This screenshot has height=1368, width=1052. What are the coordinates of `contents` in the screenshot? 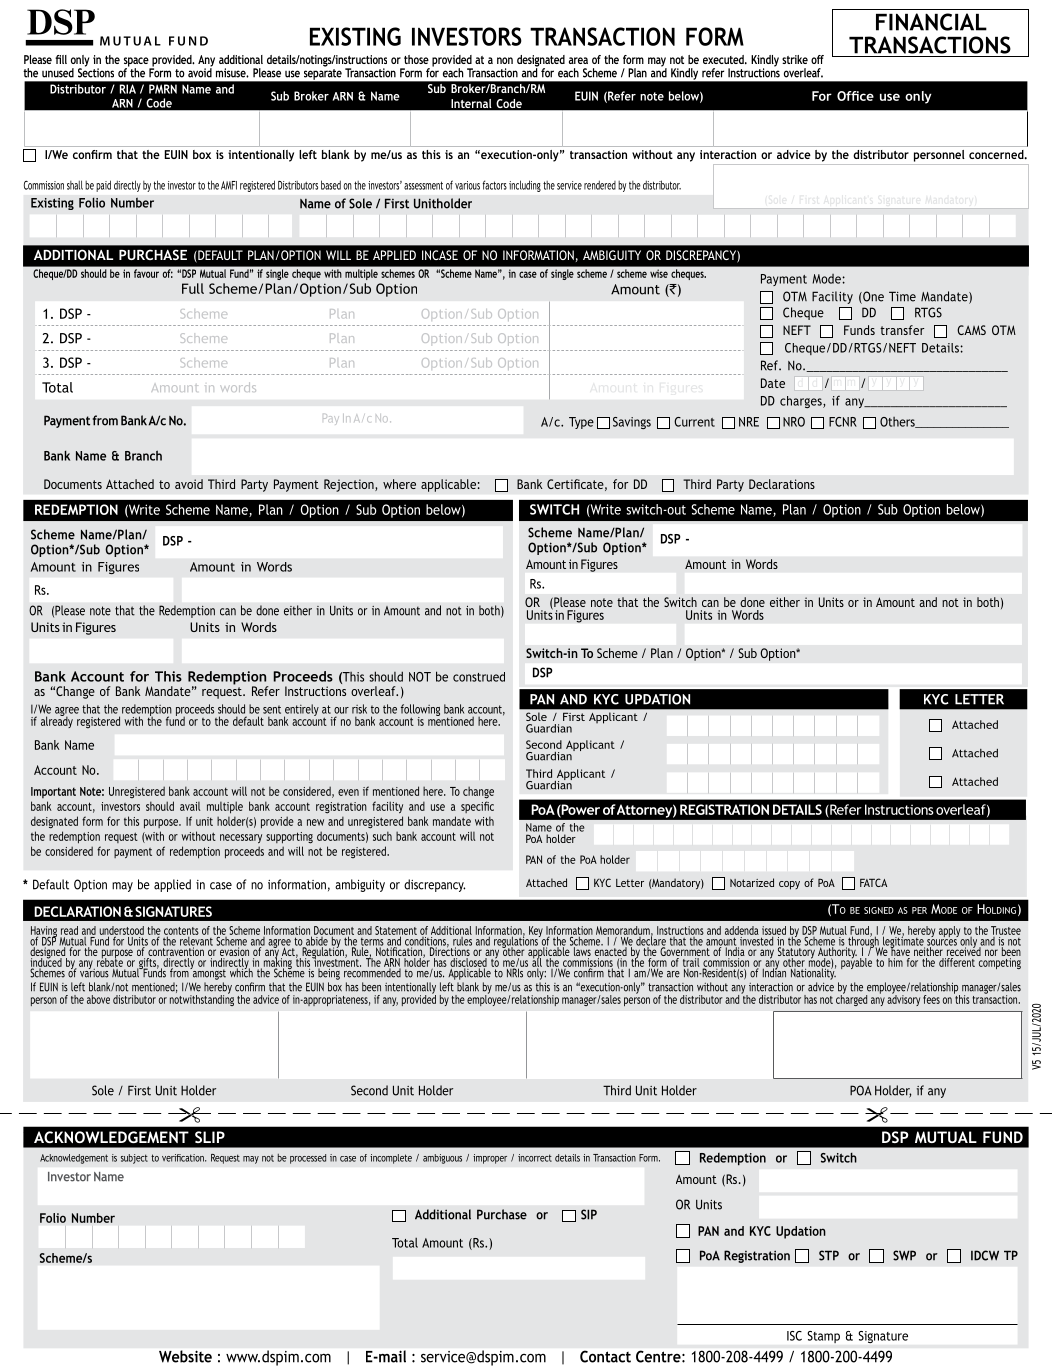 It's located at (181, 932).
